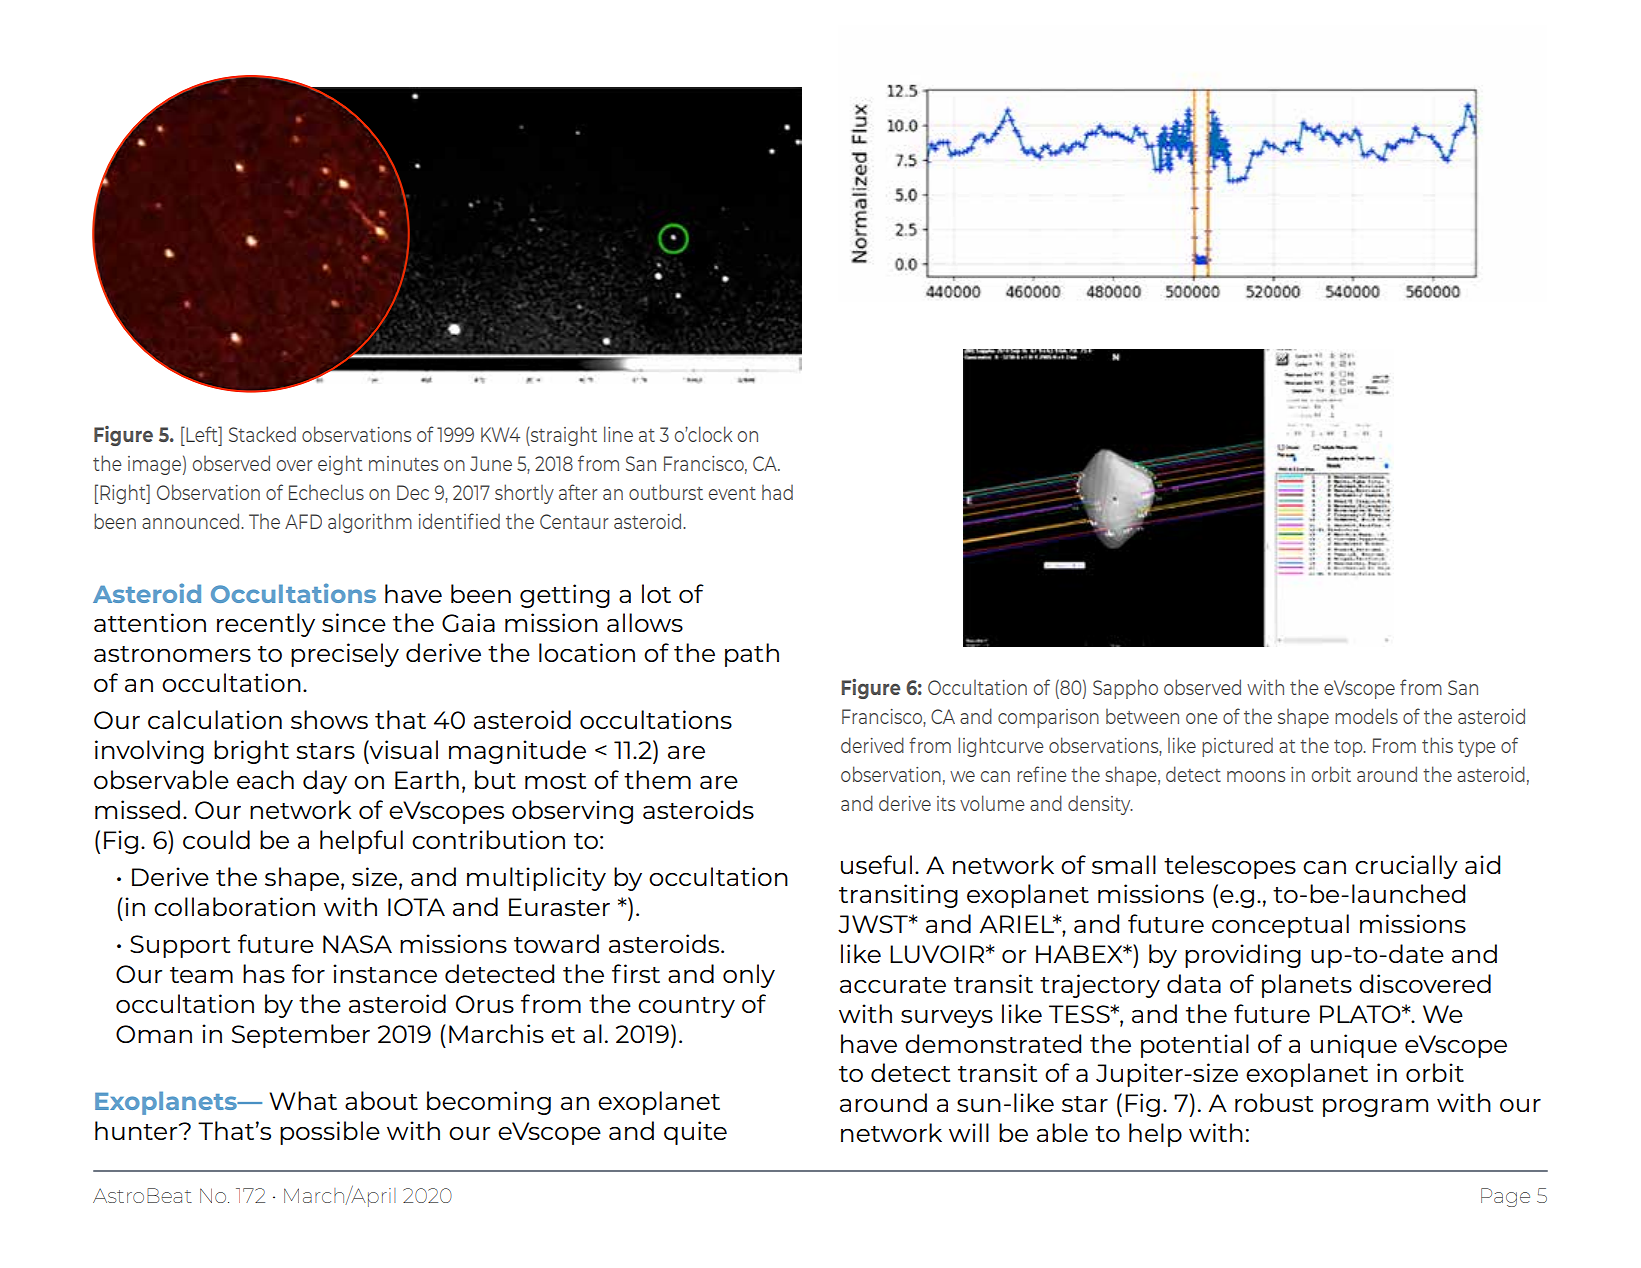 This image has width=1641, height=1268. Describe the element at coordinates (1256, 776) in the image. I see `moons` at that location.
